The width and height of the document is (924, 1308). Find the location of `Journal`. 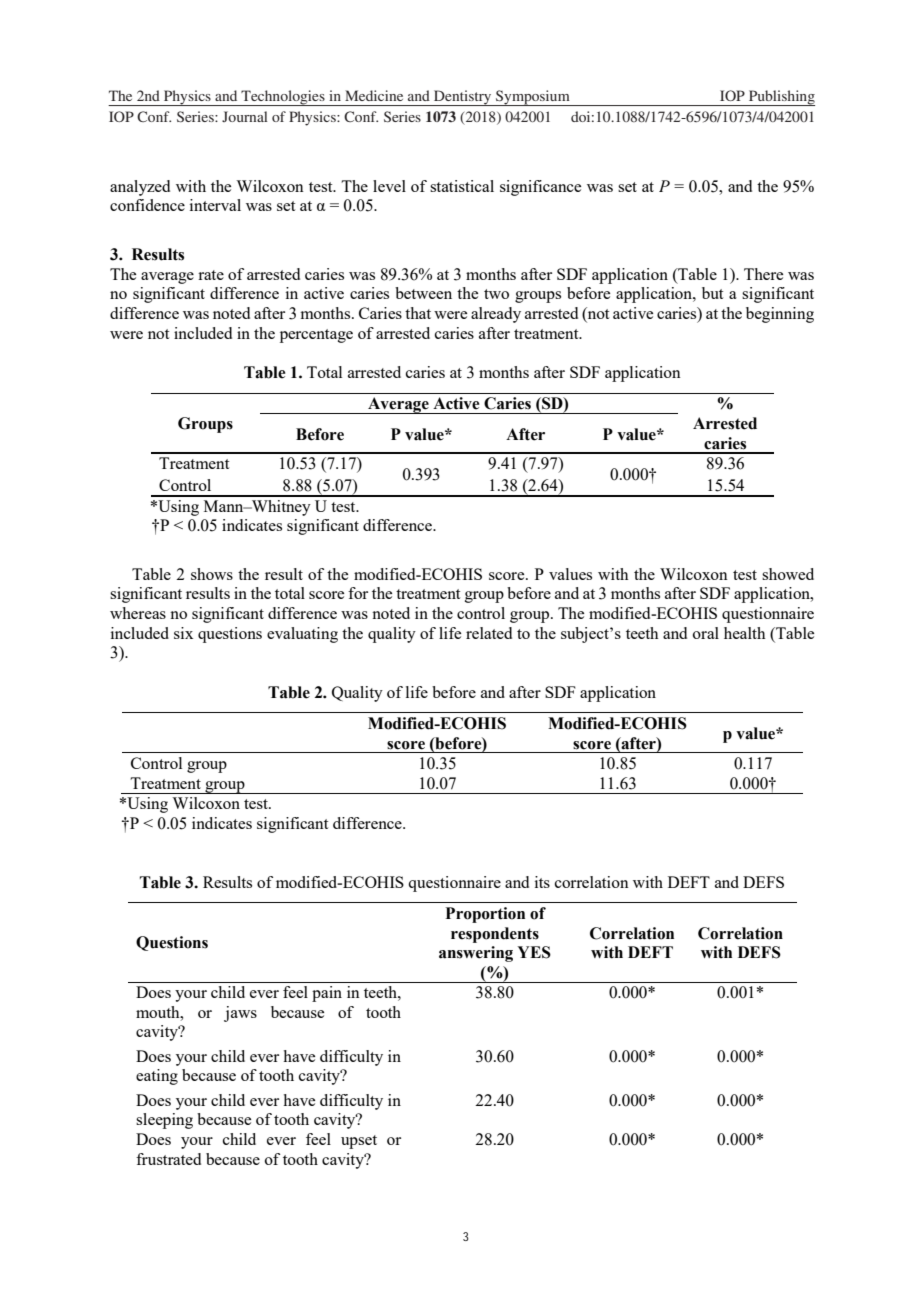

Journal is located at coordinates (245, 116).
